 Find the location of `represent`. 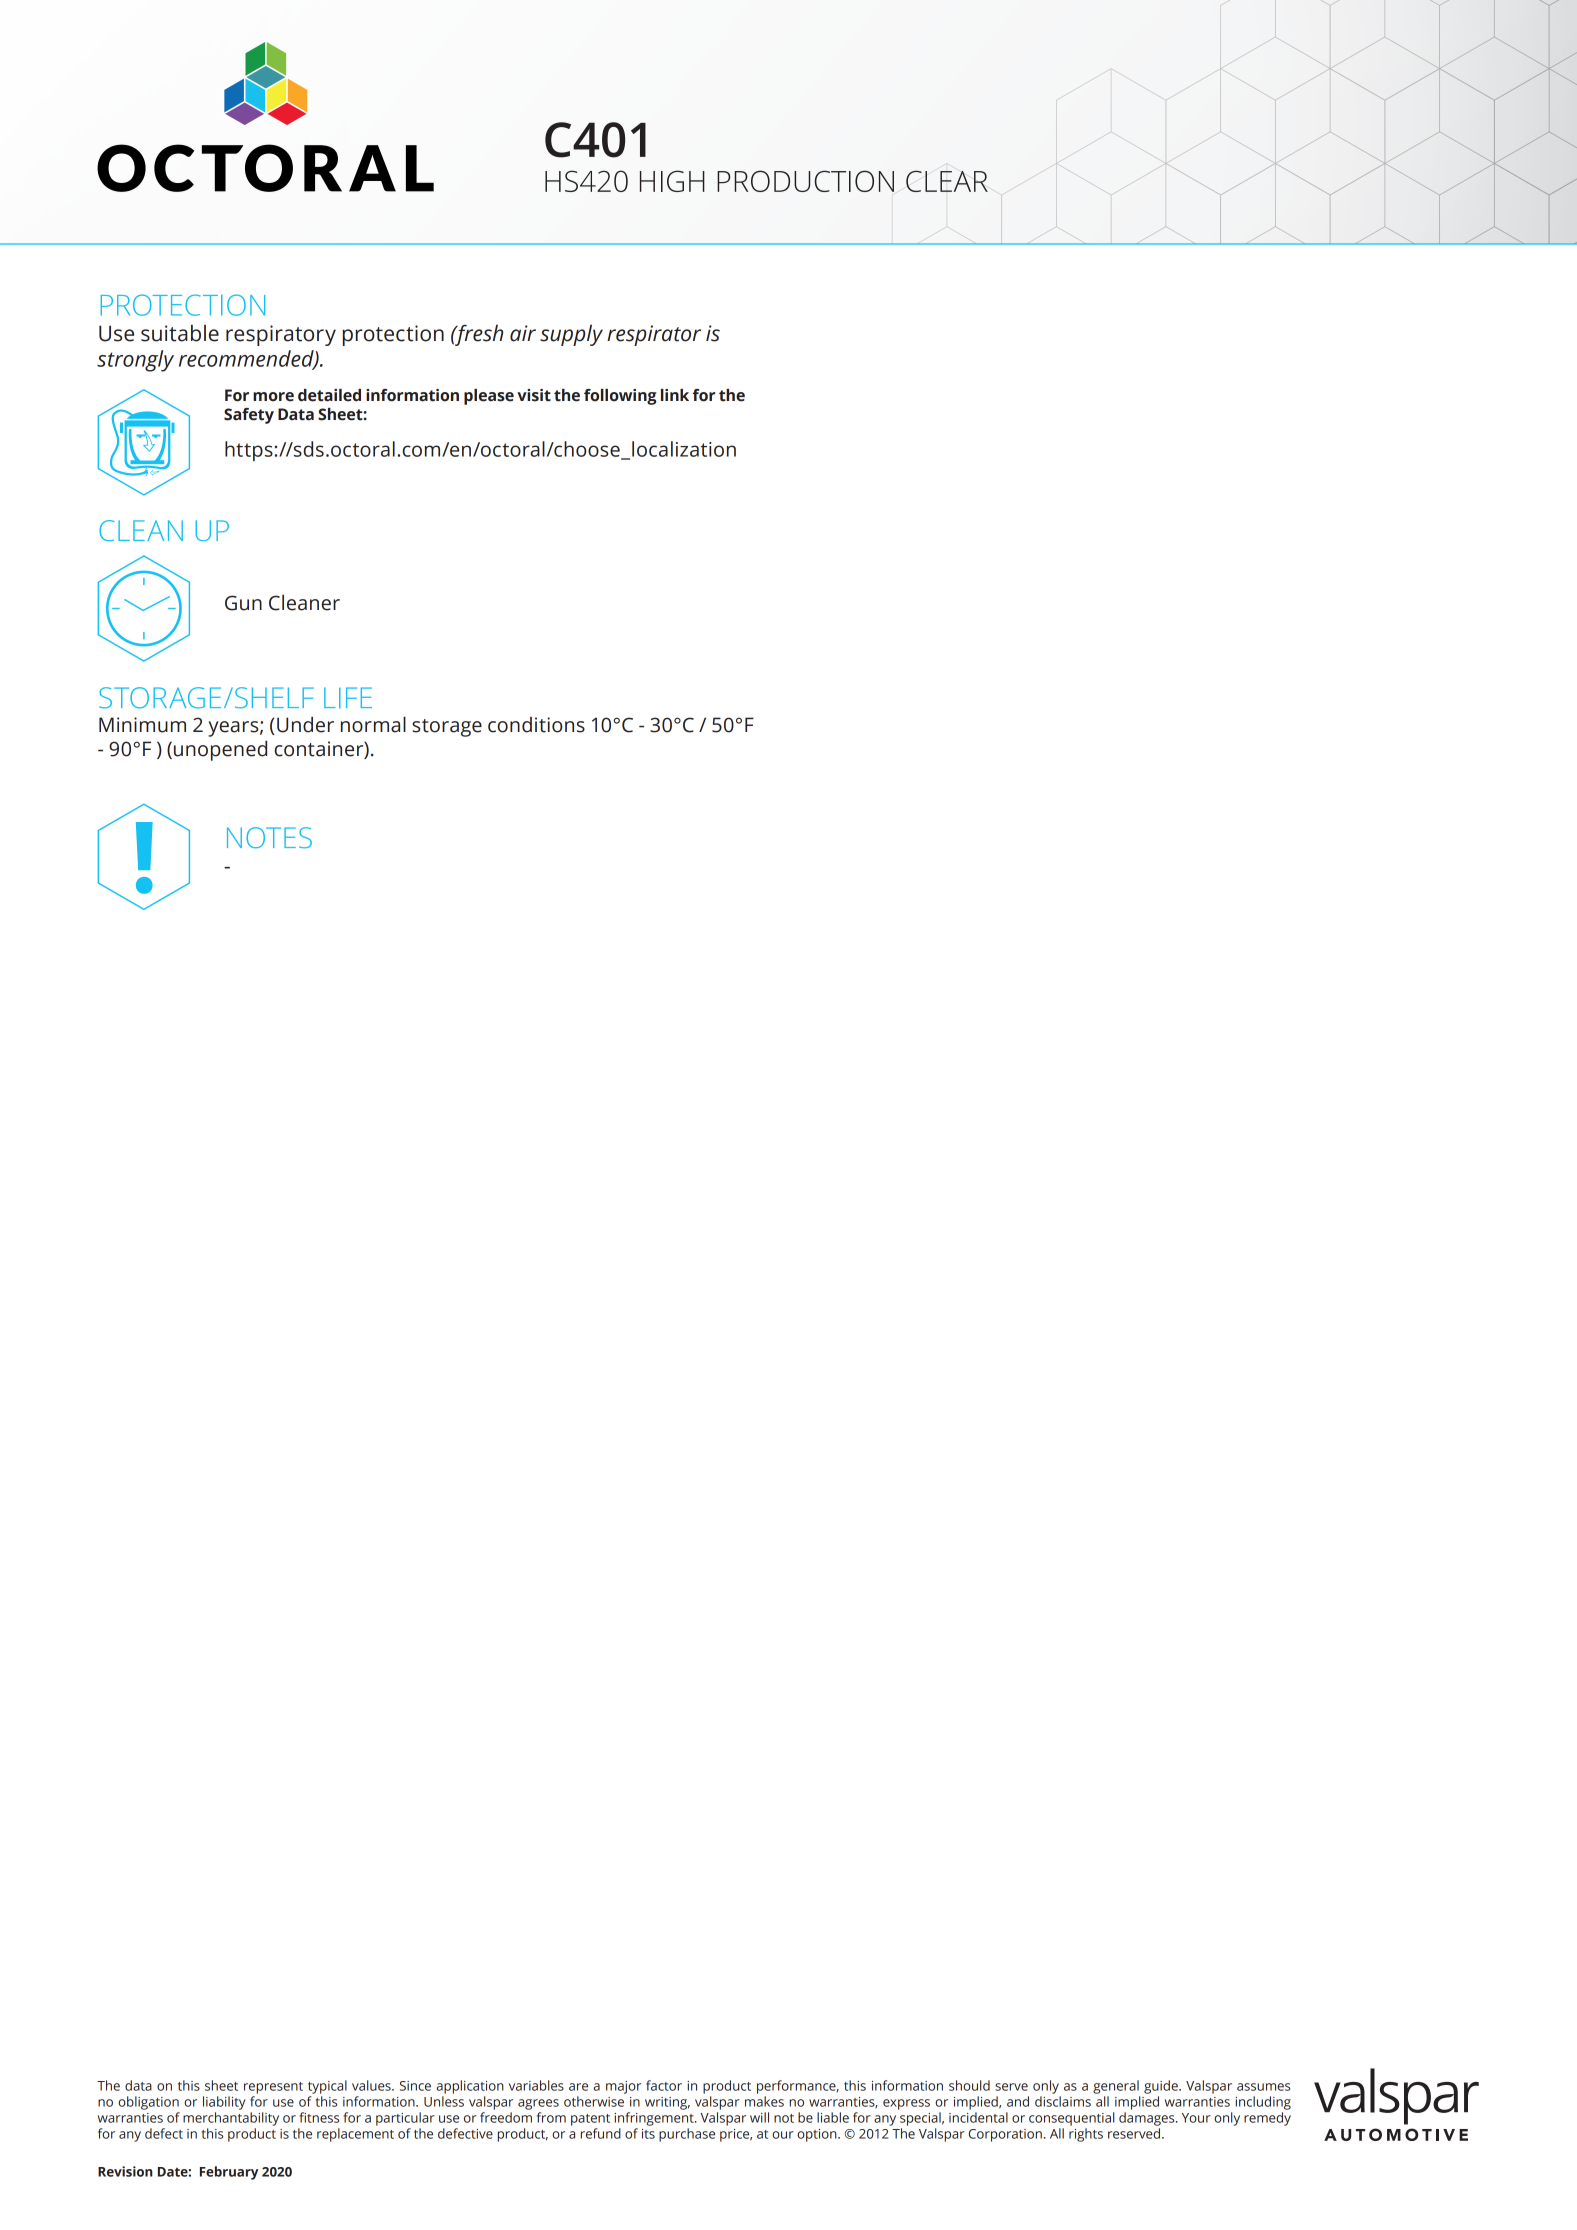

represent is located at coordinates (273, 2088).
